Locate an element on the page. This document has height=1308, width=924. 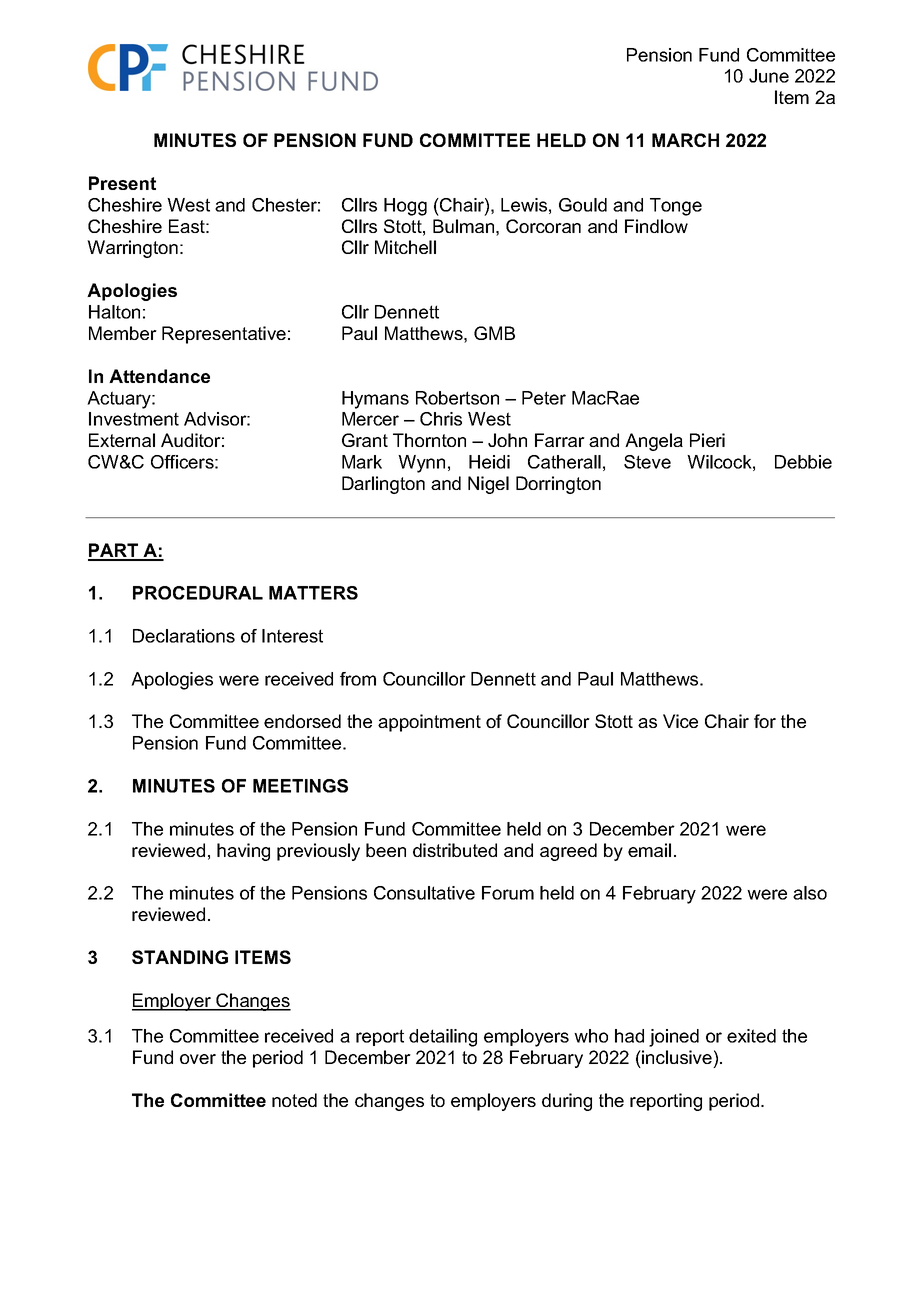
Vice is located at coordinates (680, 721).
